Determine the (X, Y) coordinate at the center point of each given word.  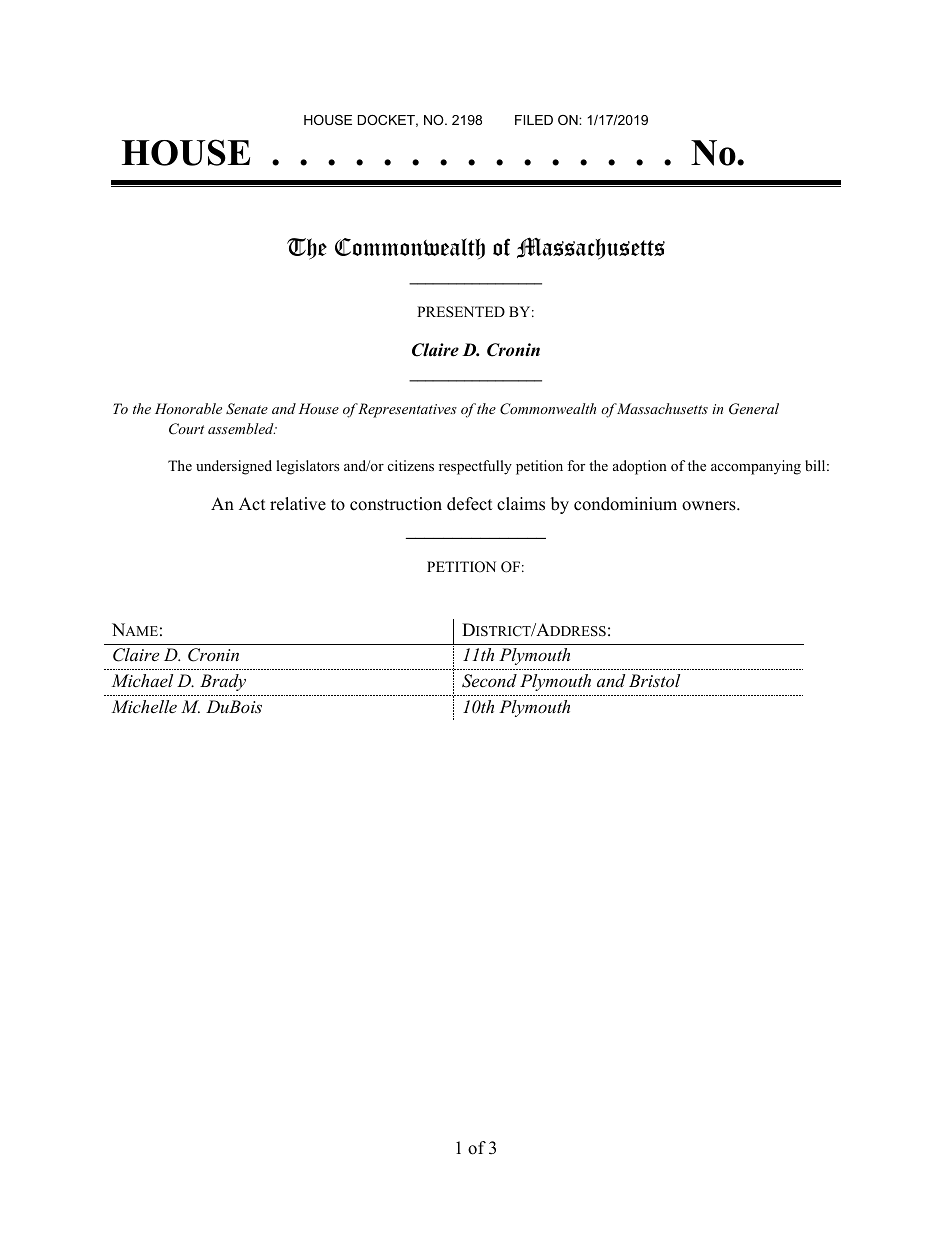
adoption (640, 467)
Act (252, 504)
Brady (223, 682)
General (754, 409)
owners (710, 506)
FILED (534, 120)
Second (489, 681)
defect (470, 504)
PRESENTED (461, 312)
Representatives (407, 410)
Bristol (654, 680)
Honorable (188, 408)
